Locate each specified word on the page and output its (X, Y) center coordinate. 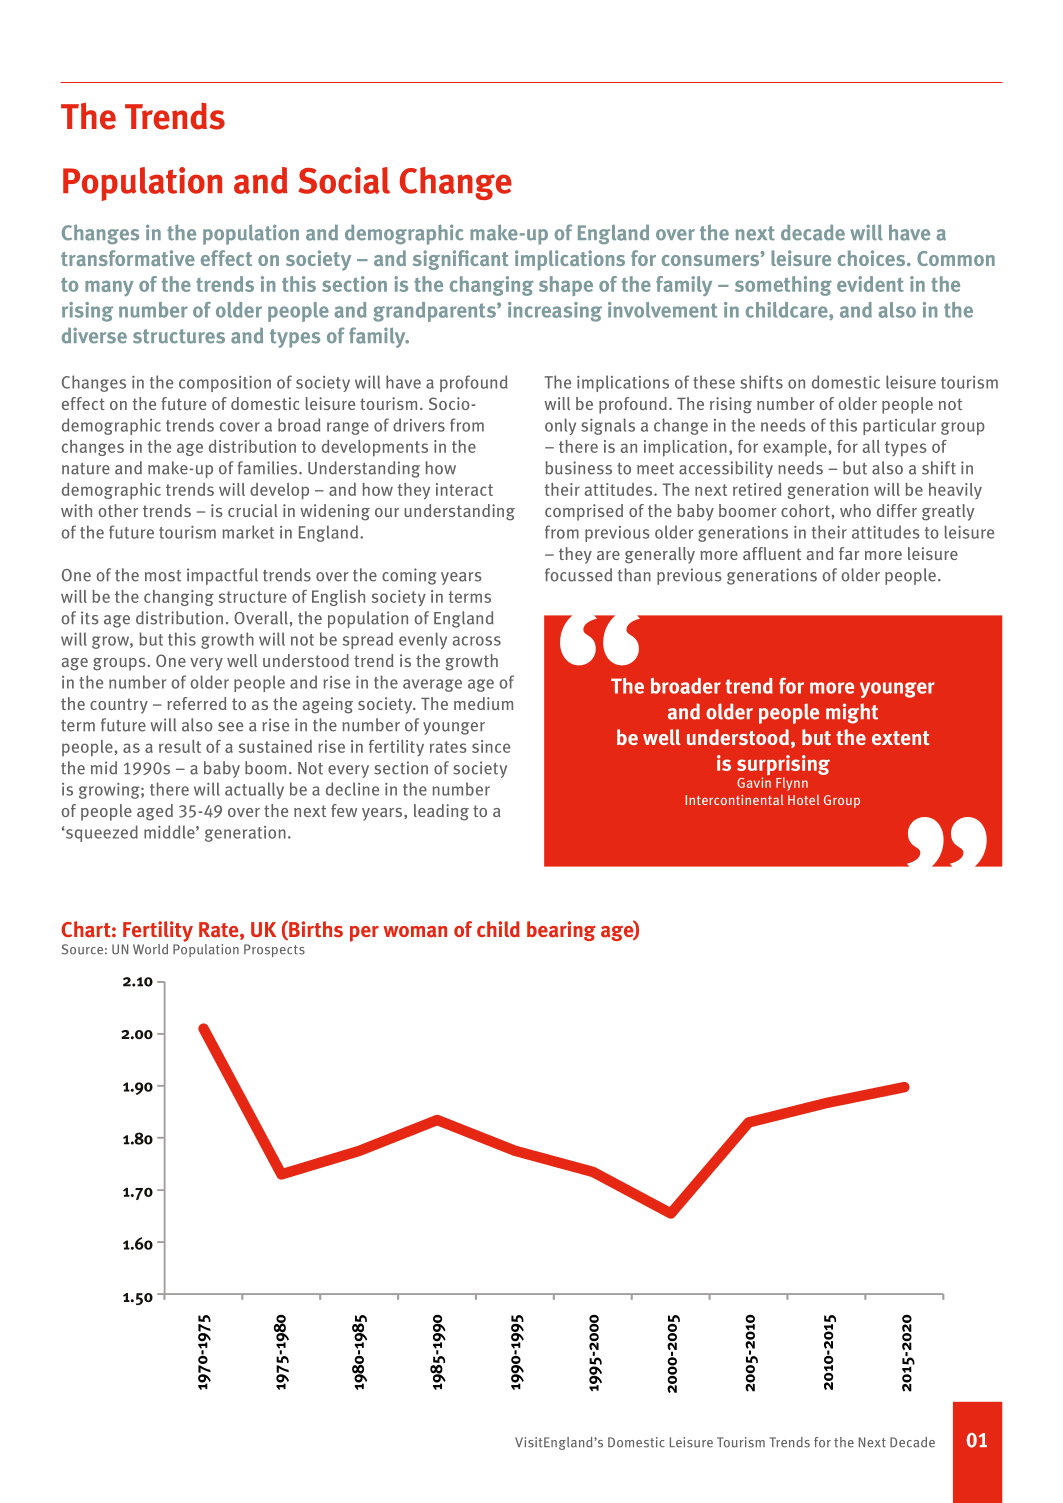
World (150, 949)
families (269, 468)
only (560, 426)
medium (483, 703)
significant (460, 260)
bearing (561, 931)
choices (873, 258)
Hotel (803, 800)
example (795, 448)
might (852, 713)
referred (196, 703)
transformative (128, 258)
